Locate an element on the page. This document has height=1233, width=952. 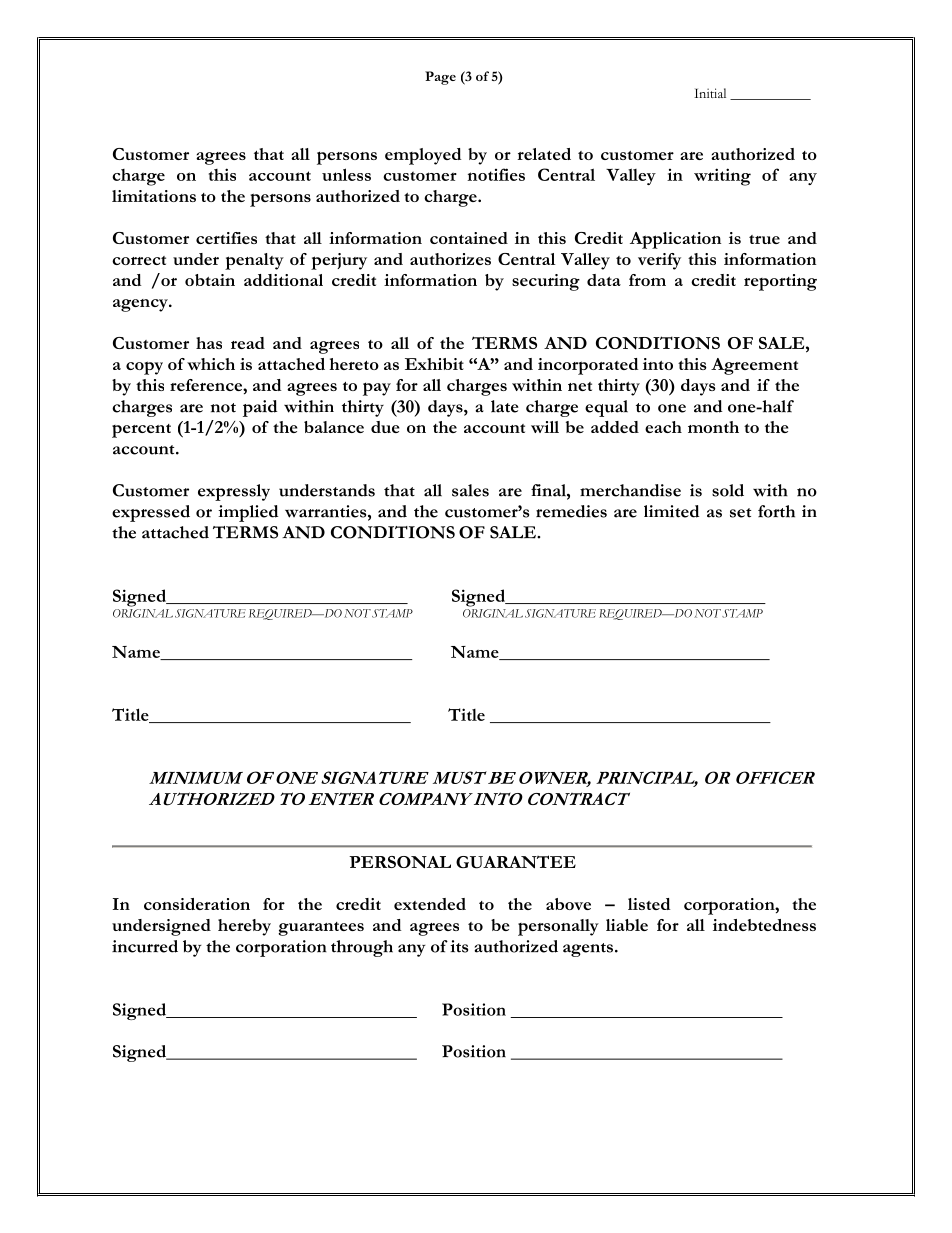
implied is located at coordinates (248, 513).
